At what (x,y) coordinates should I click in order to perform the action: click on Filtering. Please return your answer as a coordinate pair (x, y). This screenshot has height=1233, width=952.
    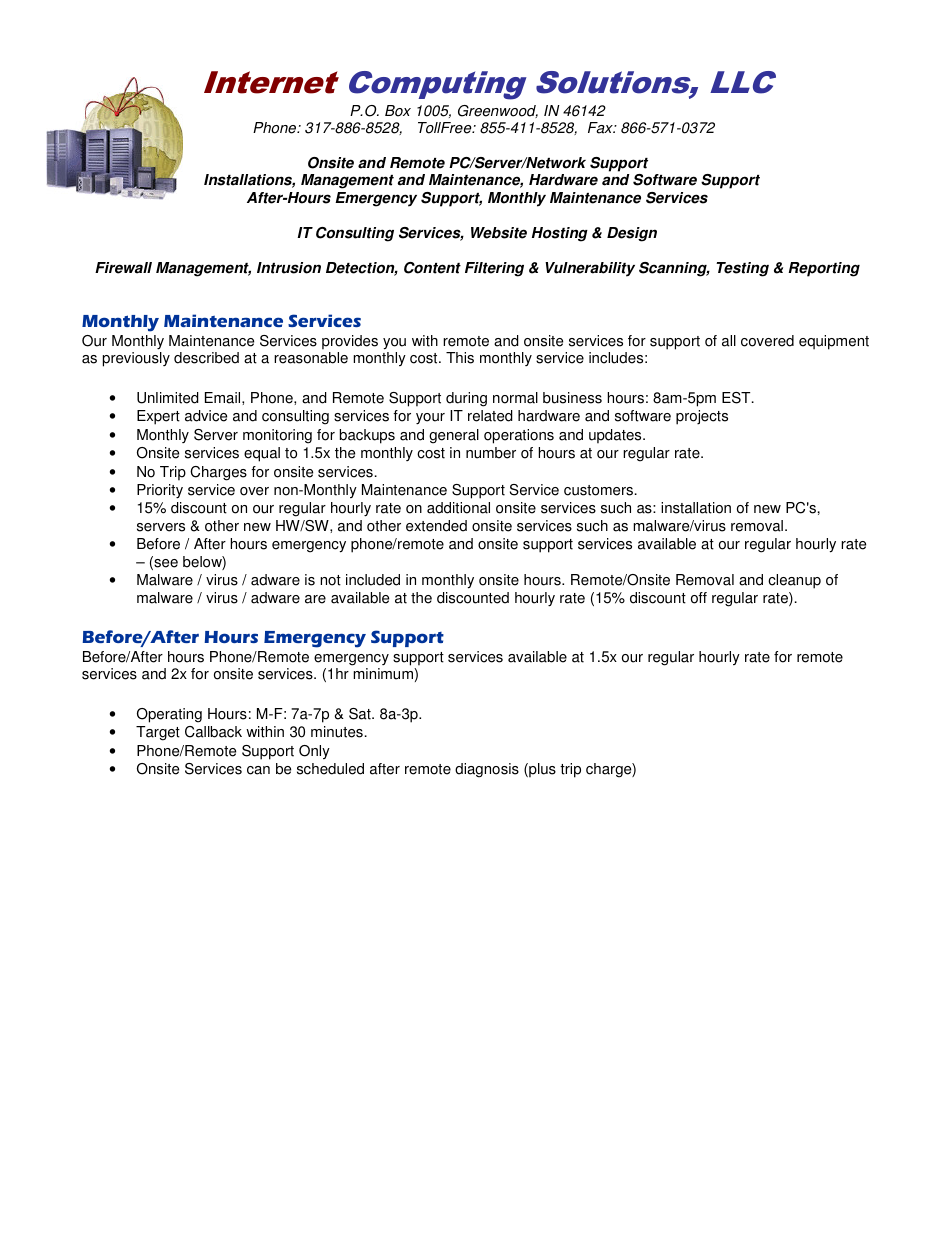
    Looking at the image, I should click on (494, 269).
